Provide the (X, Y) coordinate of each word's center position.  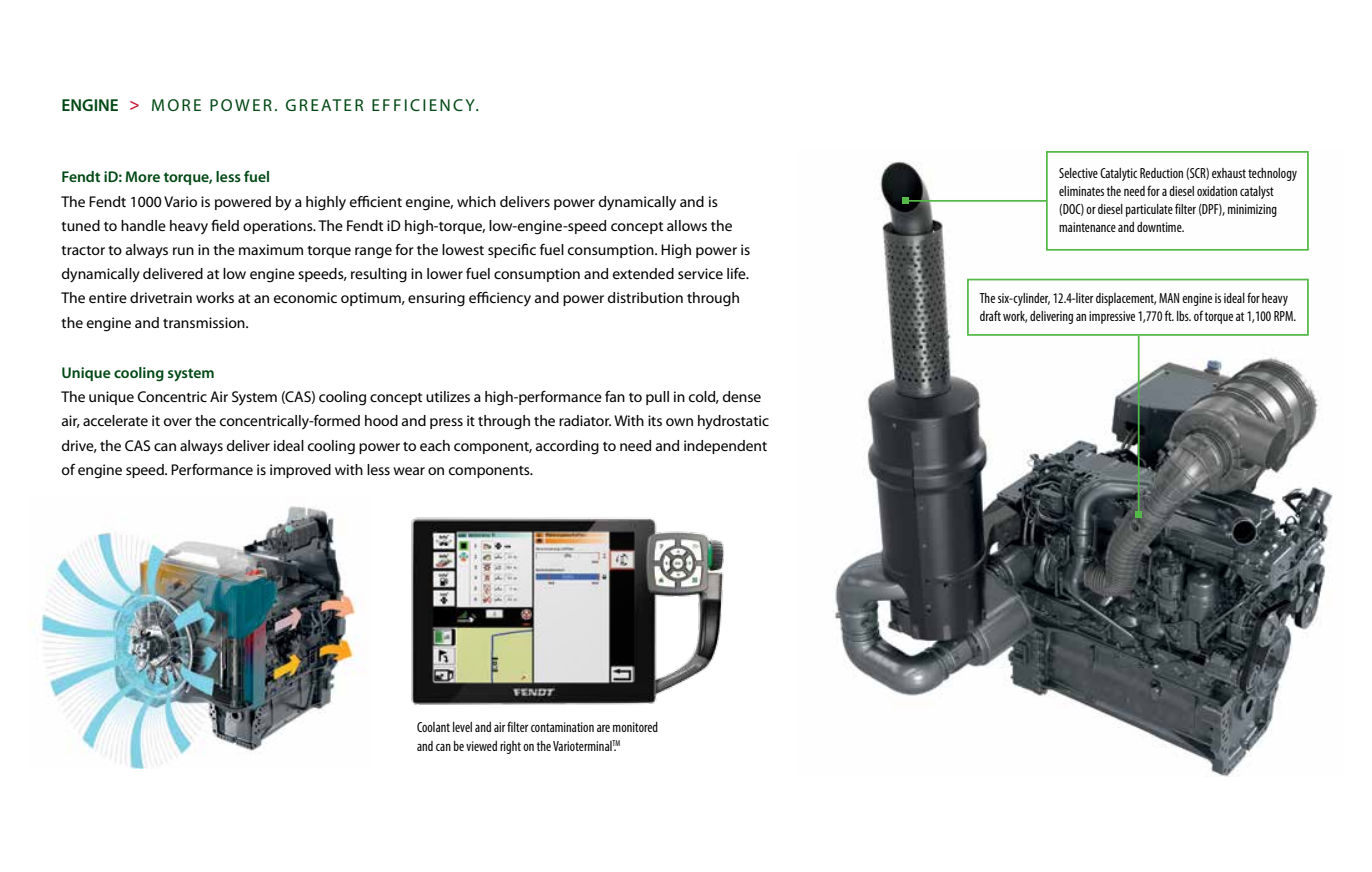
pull (657, 398)
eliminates (1081, 191)
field (225, 225)
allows (687, 225)
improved (300, 471)
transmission (205, 322)
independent (725, 447)
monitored (635, 727)
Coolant (433, 727)
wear (409, 471)
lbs (1184, 316)
